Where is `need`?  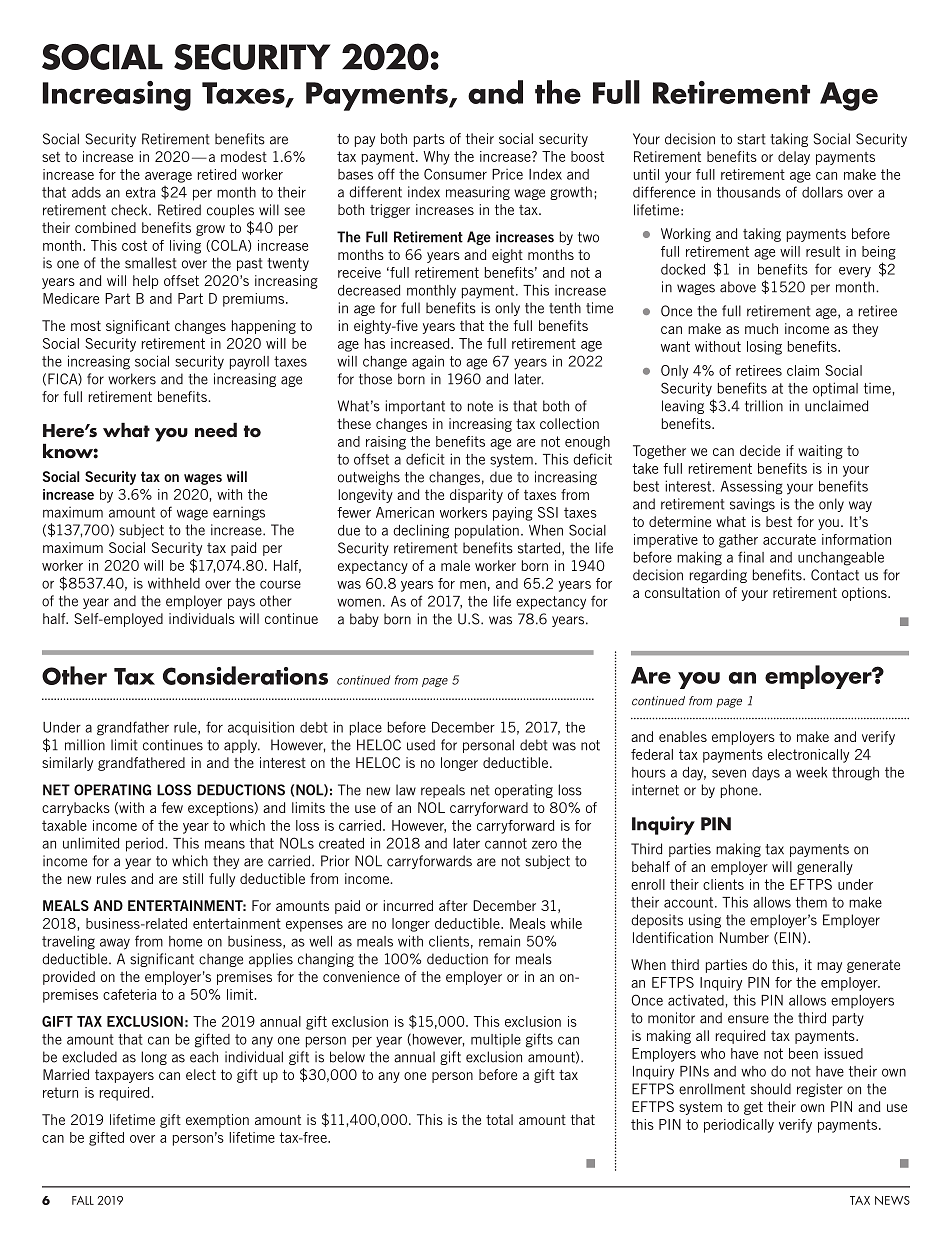 need is located at coordinates (216, 430).
